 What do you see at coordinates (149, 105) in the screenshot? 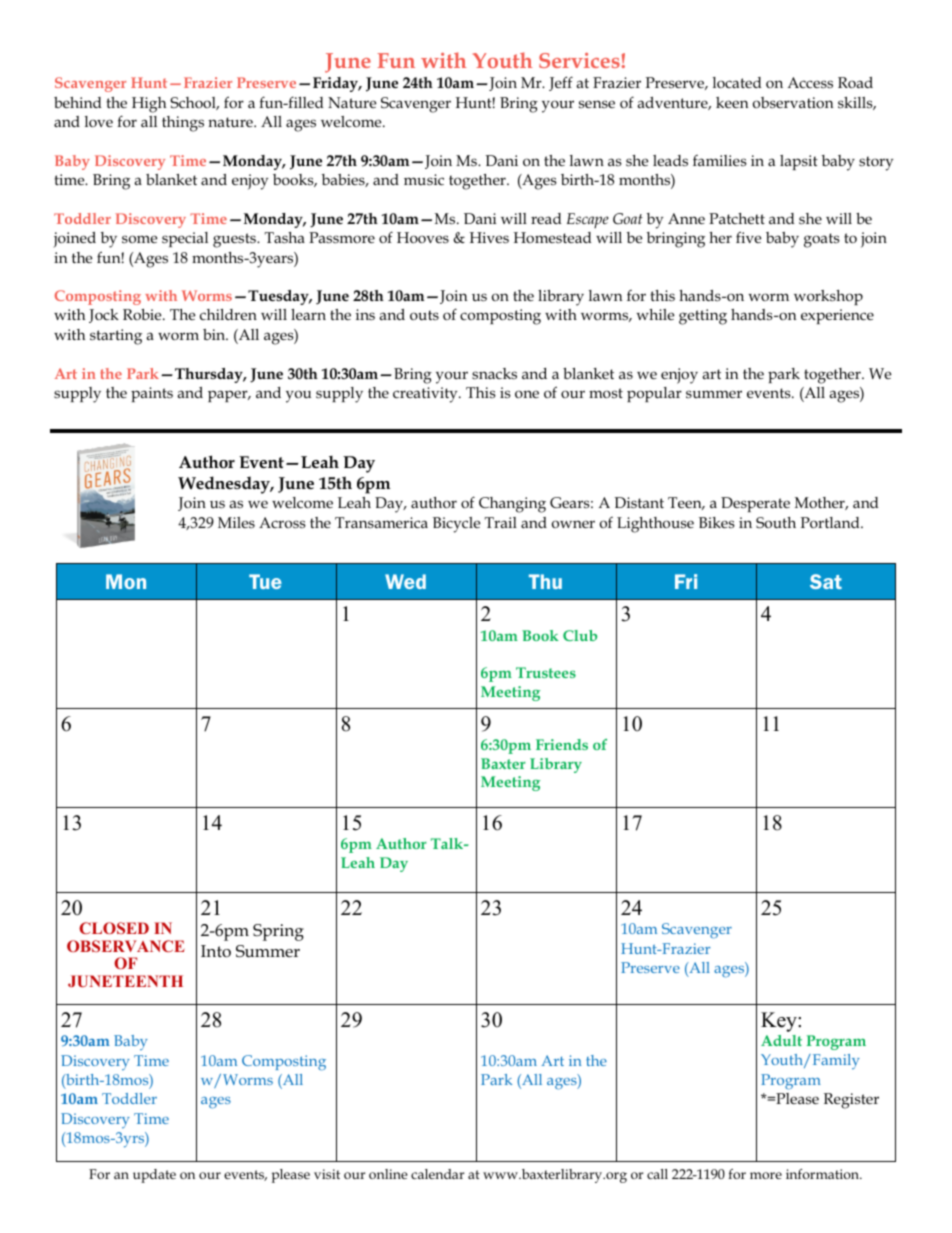
I see `High` at bounding box center [149, 105].
